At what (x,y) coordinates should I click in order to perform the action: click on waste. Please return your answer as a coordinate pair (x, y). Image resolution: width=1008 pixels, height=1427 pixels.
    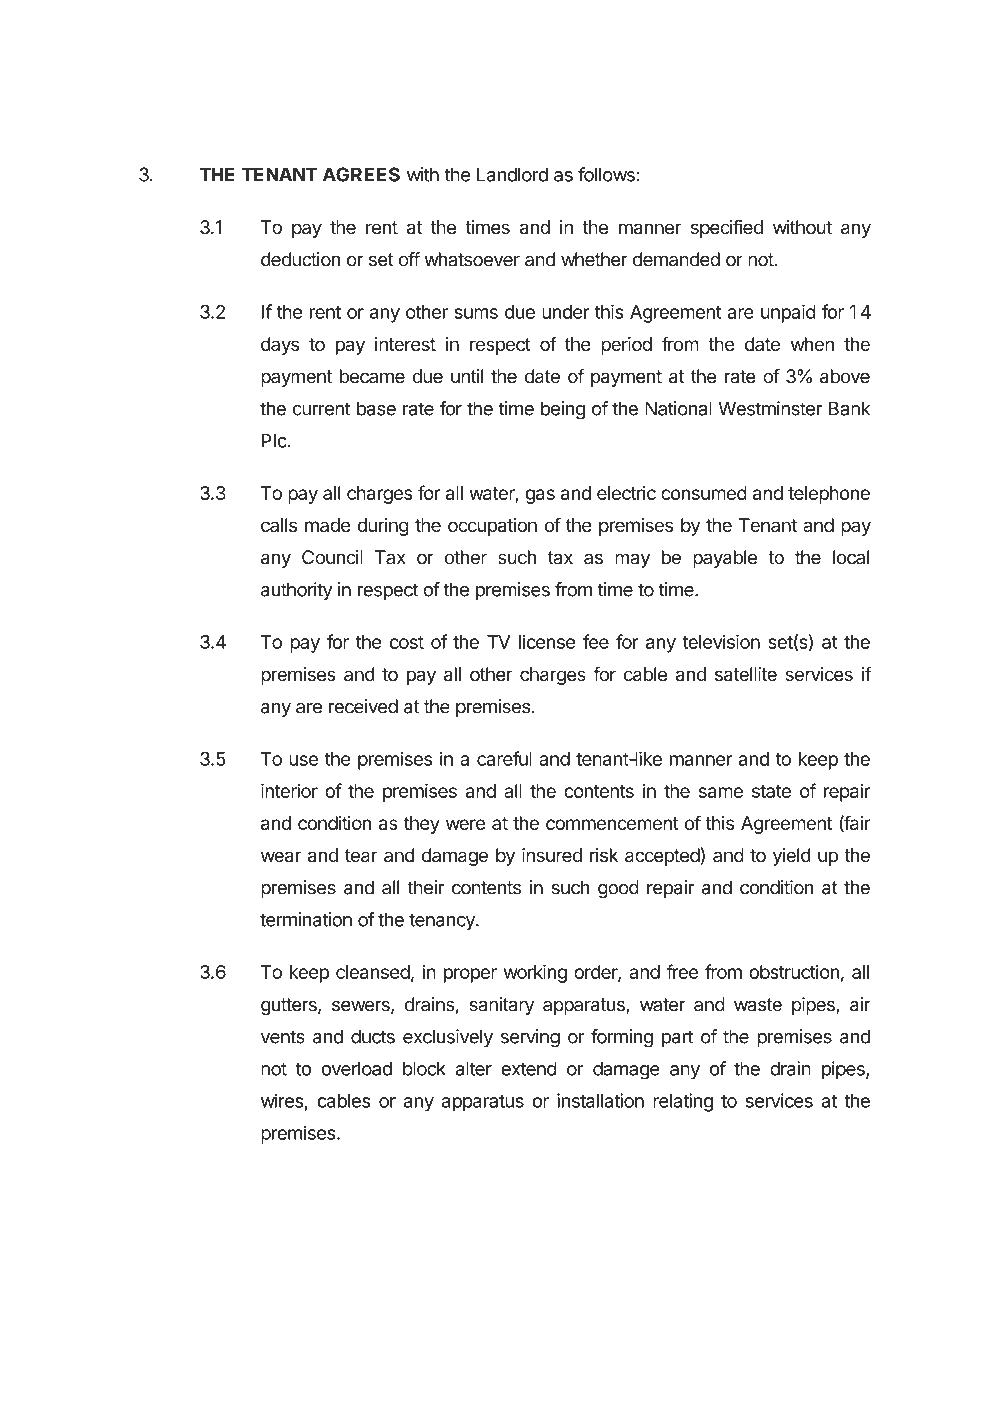
    Looking at the image, I should click on (758, 1005).
